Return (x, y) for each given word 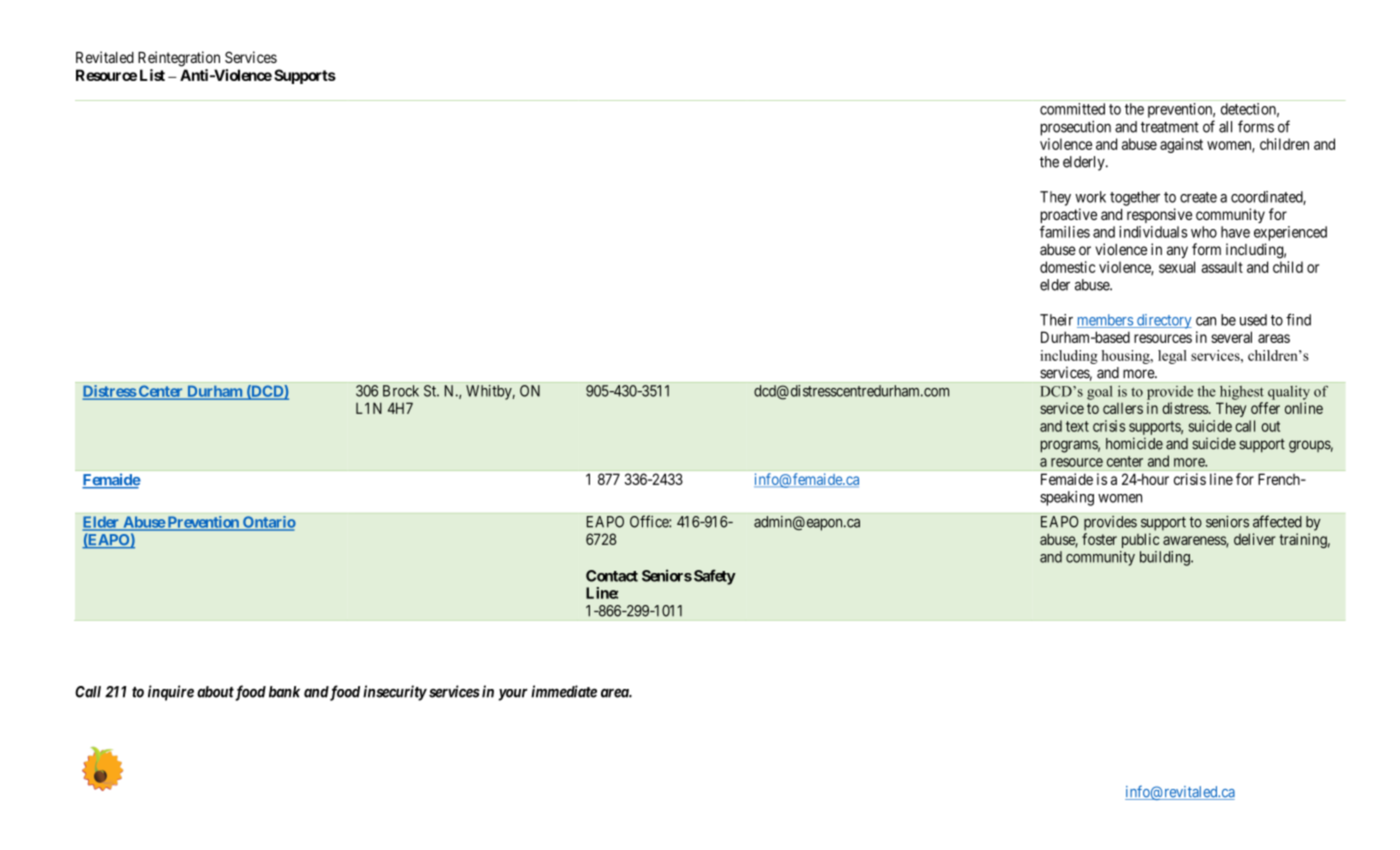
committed (1072, 109)
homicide (1134, 443)
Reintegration (179, 59)
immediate (564, 691)
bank (284, 692)
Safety (715, 577)
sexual (1177, 267)
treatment (1170, 127)
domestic (1067, 267)
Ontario (268, 523)
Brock (401, 391)
